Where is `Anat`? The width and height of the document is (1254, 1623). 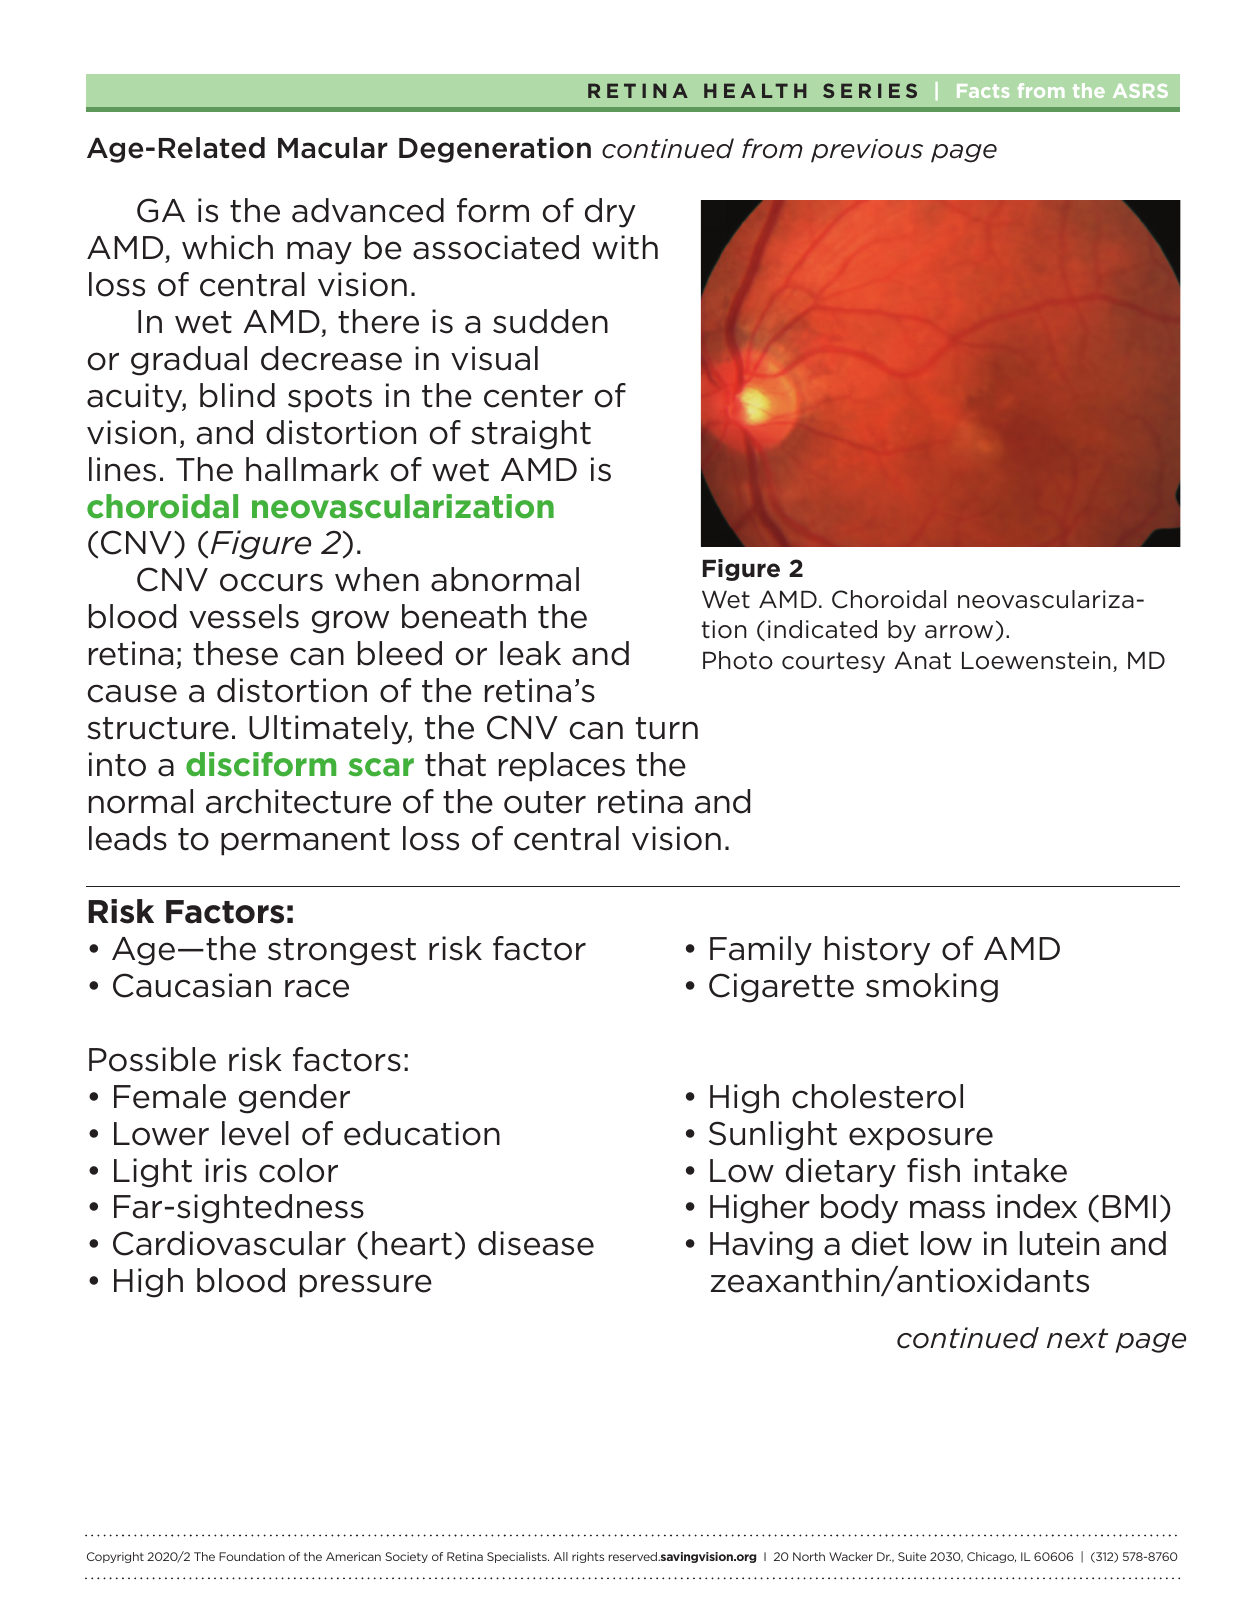 Anat is located at coordinates (922, 660).
